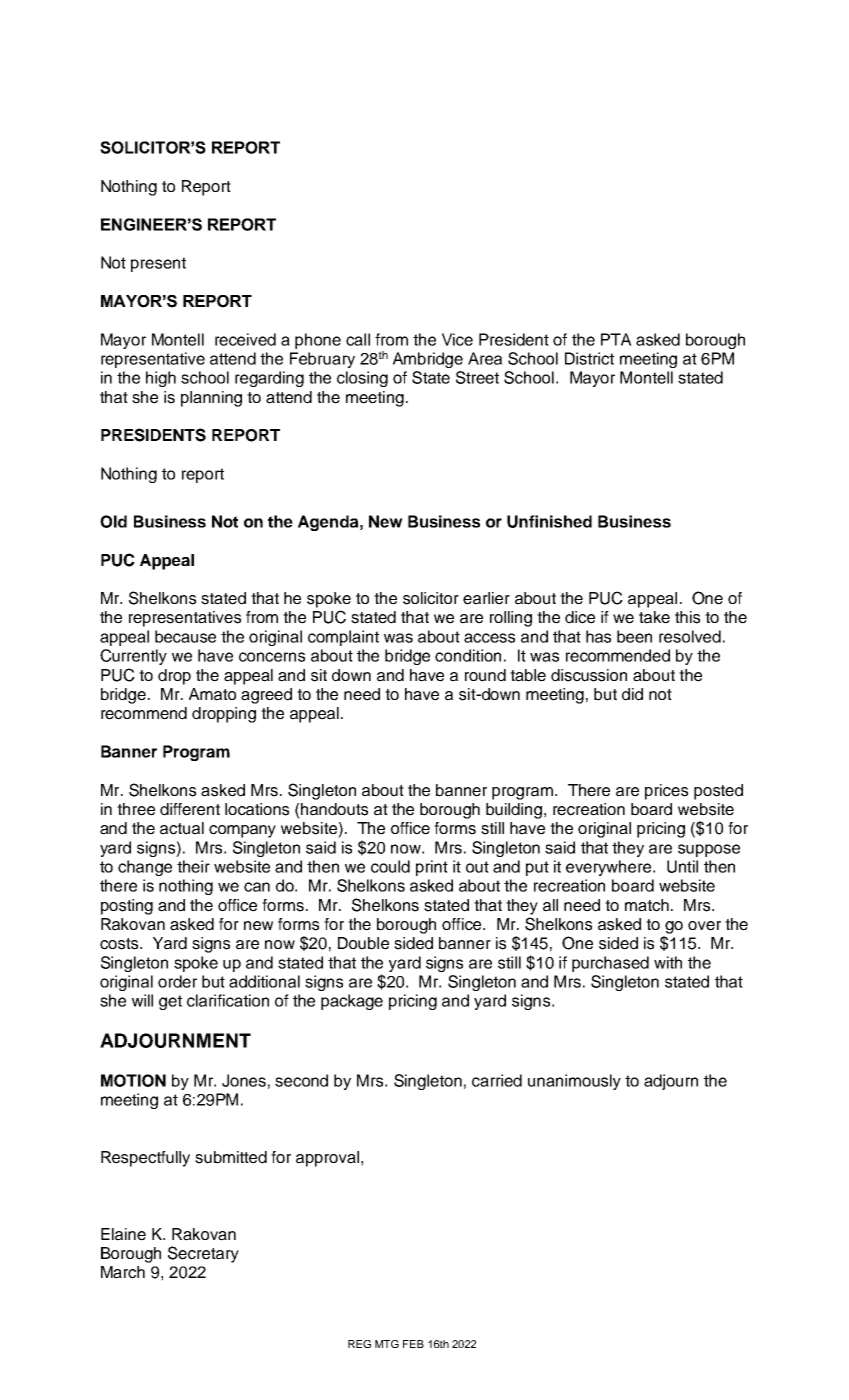 The image size is (849, 1400). Describe the element at coordinates (182, 828) in the image. I see `actual` at that location.
